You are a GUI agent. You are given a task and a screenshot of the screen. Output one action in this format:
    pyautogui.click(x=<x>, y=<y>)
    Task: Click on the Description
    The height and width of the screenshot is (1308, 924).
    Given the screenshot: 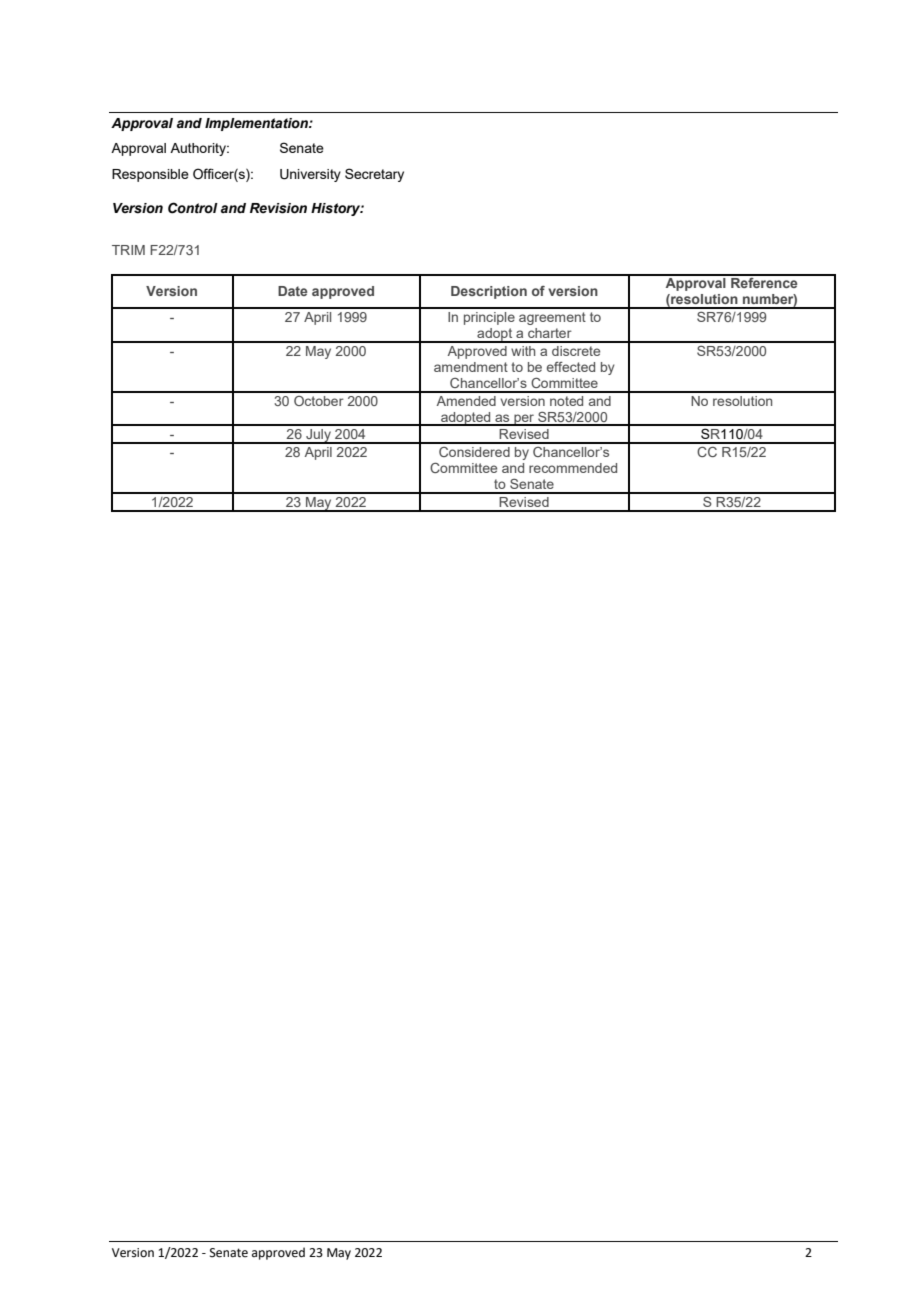 What is the action you would take?
    pyautogui.click(x=489, y=292)
